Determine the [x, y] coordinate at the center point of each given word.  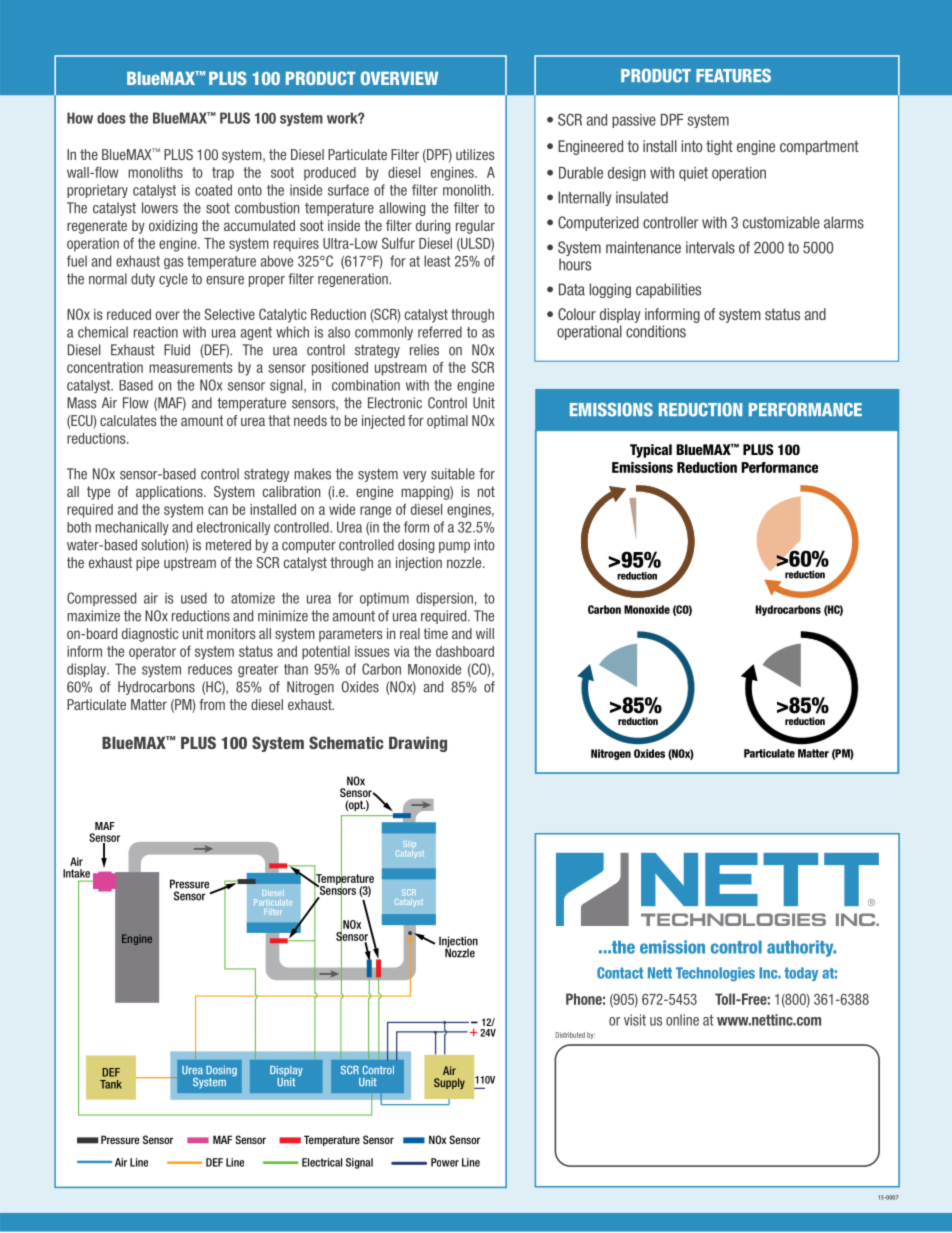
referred [440, 332]
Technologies [715, 974]
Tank [111, 1084]
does [111, 118]
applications [170, 493]
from [212, 704]
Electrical [322, 1162]
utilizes [475, 154]
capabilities [668, 290]
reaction [156, 332]
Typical [651, 451]
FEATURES [733, 76]
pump [454, 547]
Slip [409, 846]
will [485, 633]
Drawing [418, 744]
